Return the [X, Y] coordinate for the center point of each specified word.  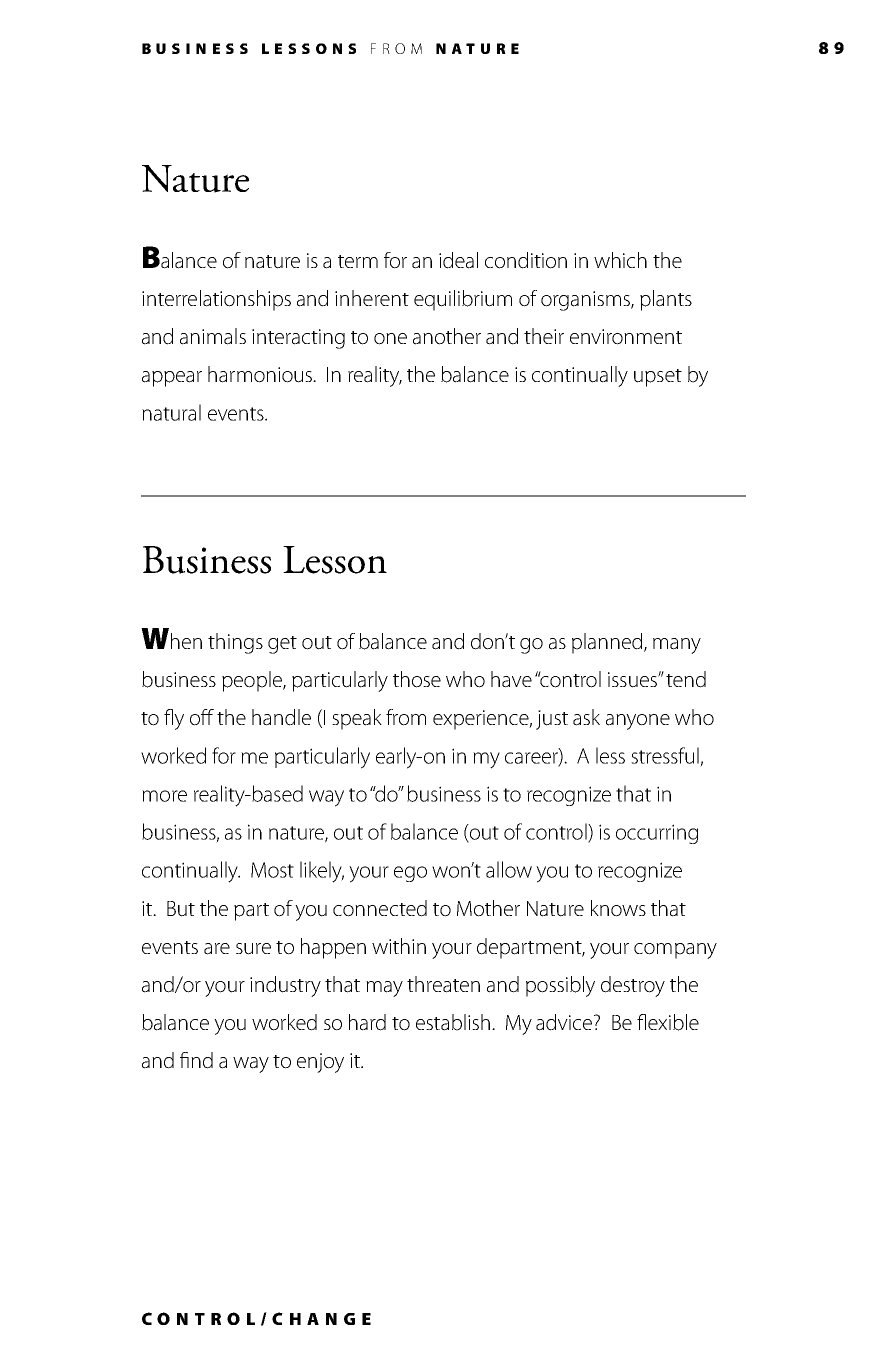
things [235, 643]
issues [633, 680]
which [620, 260]
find [196, 1060]
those [417, 679]
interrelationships [216, 300]
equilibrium [463, 300]
